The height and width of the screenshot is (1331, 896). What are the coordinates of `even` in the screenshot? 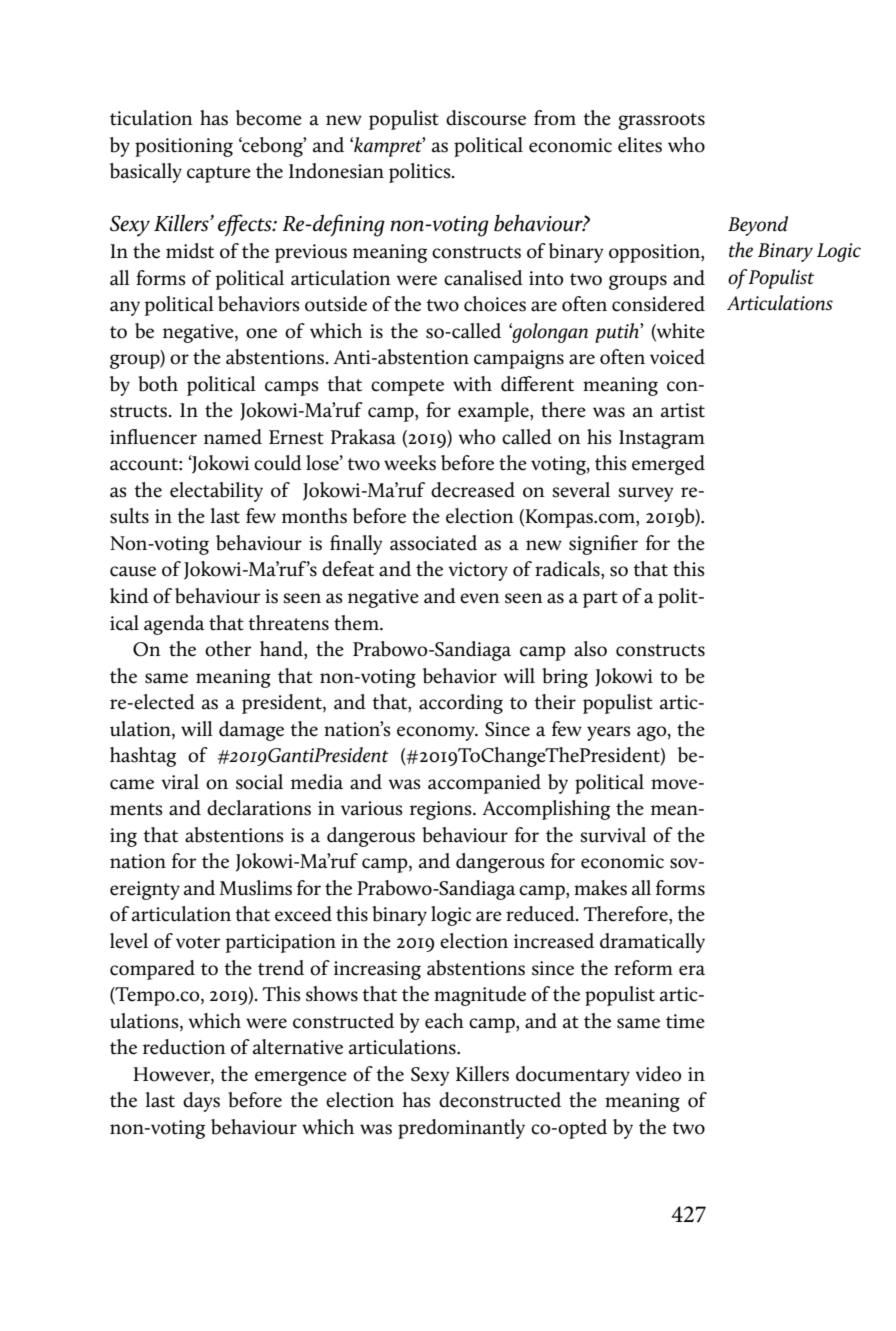 It's located at (480, 598).
